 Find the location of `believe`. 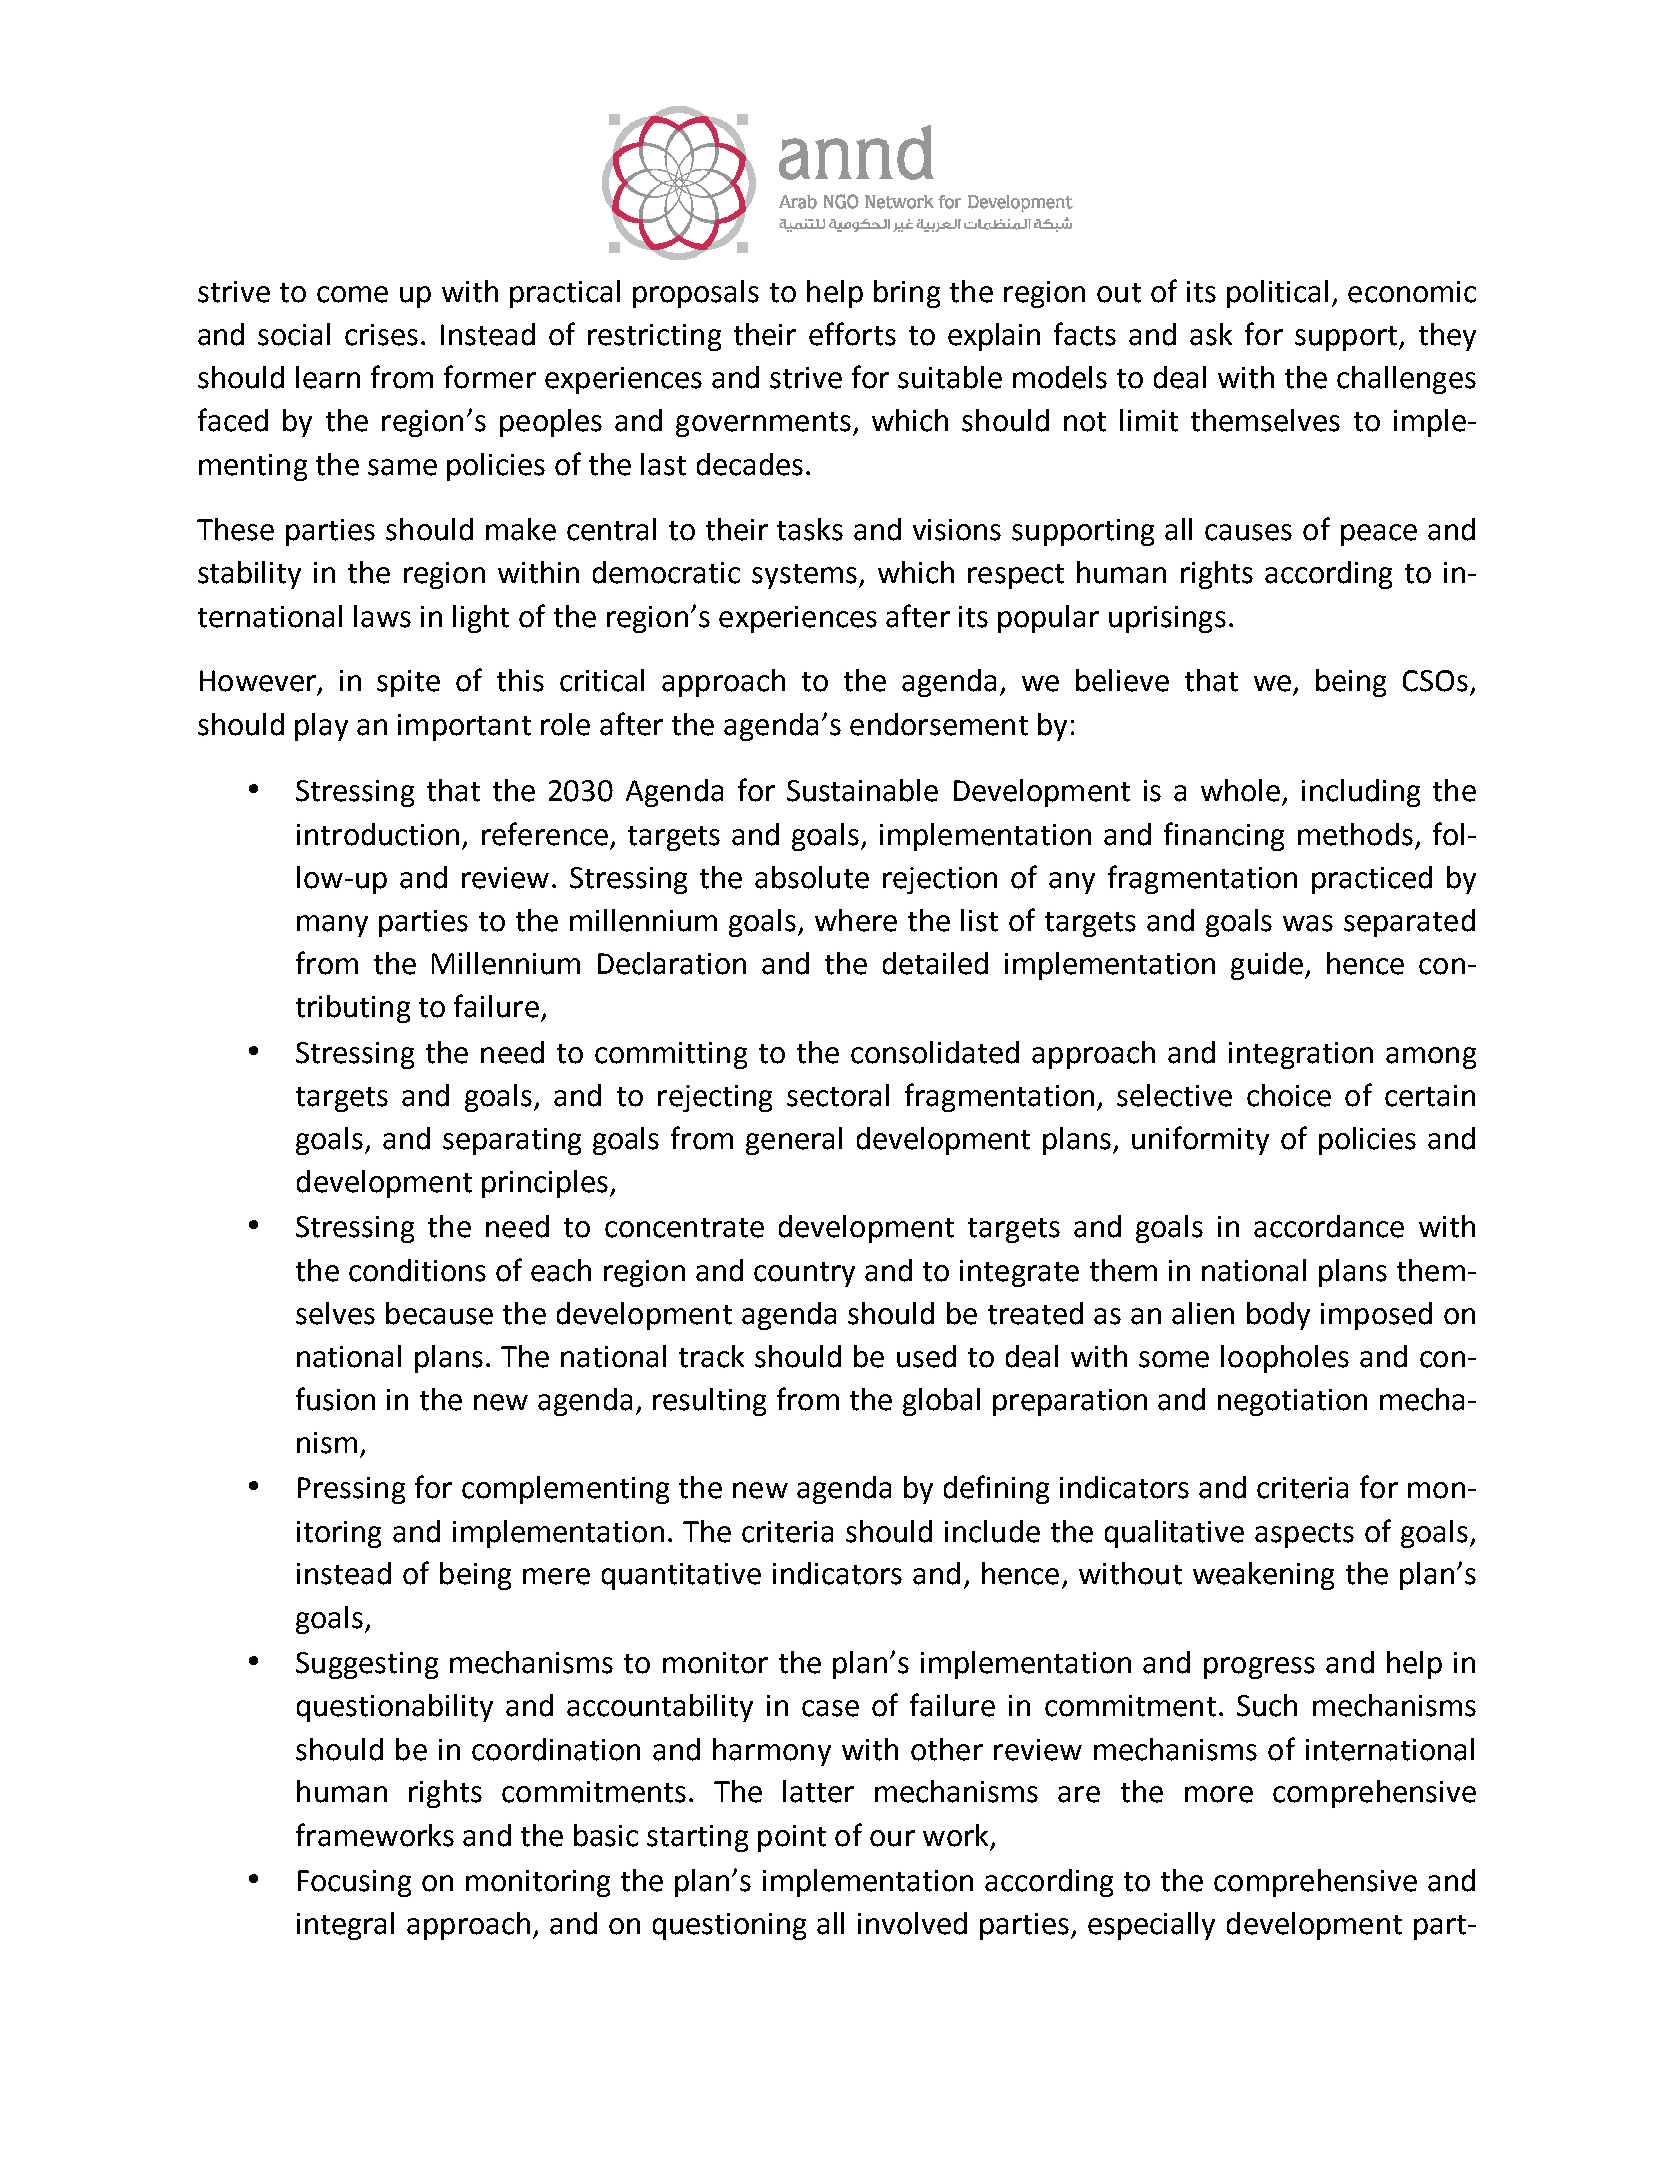

believe is located at coordinates (1122, 680).
